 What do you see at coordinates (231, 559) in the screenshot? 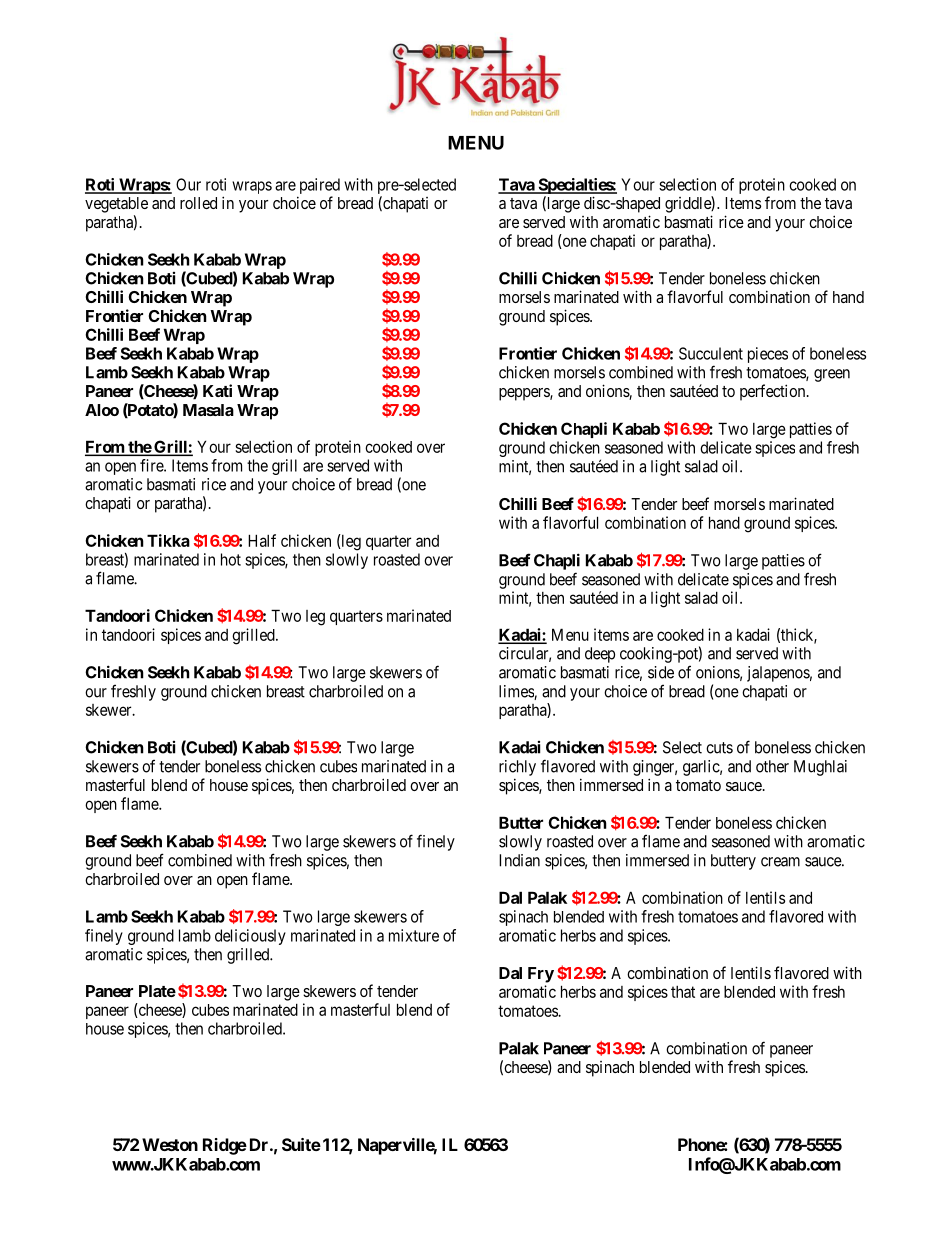
I see `hot` at bounding box center [231, 559].
